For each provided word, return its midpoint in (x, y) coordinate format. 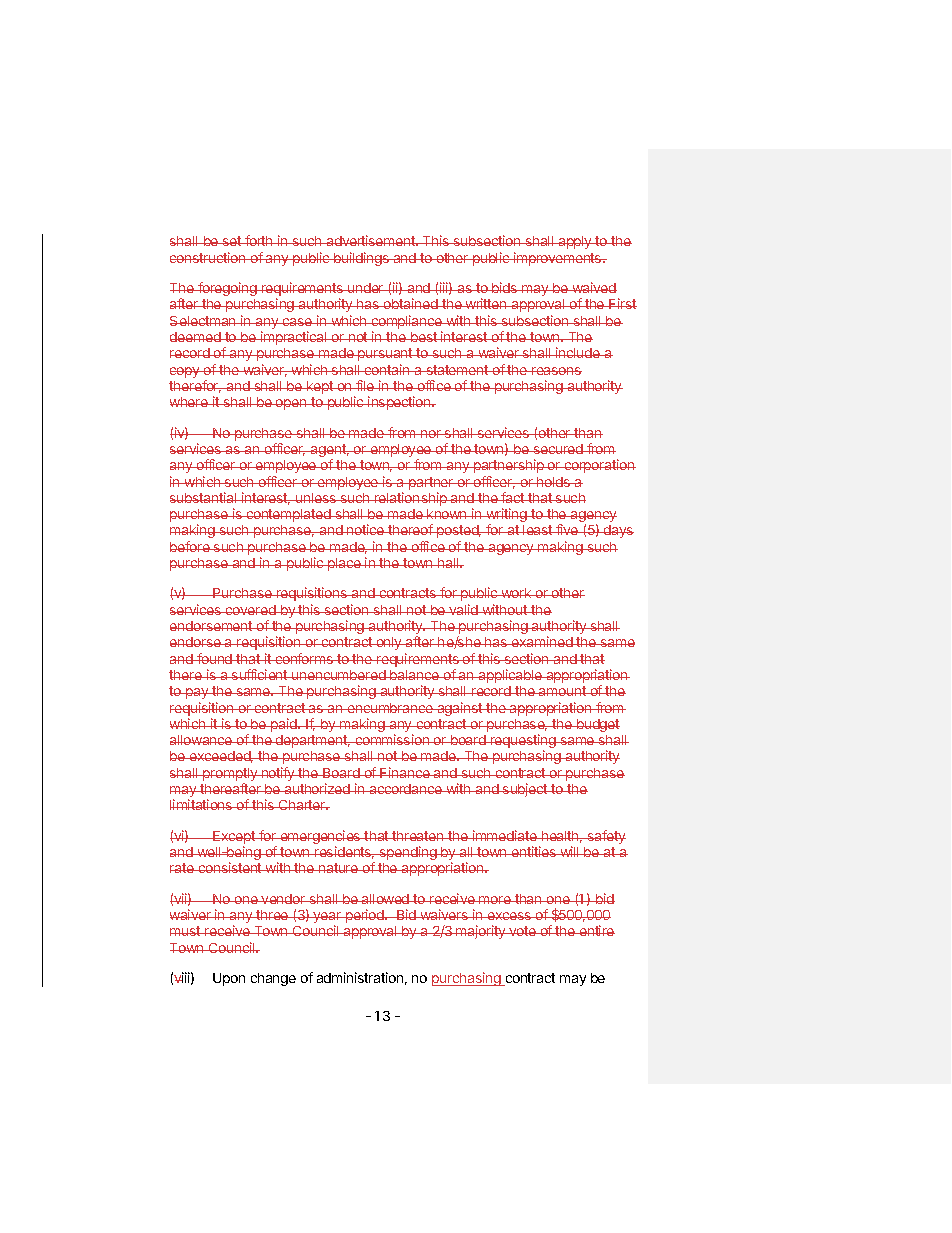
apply (575, 242)
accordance (405, 789)
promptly (230, 776)
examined (542, 641)
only (389, 643)
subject (525, 790)
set (232, 241)
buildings (361, 259)
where (190, 402)
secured (558, 449)
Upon (229, 979)
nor (431, 434)
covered (251, 610)
